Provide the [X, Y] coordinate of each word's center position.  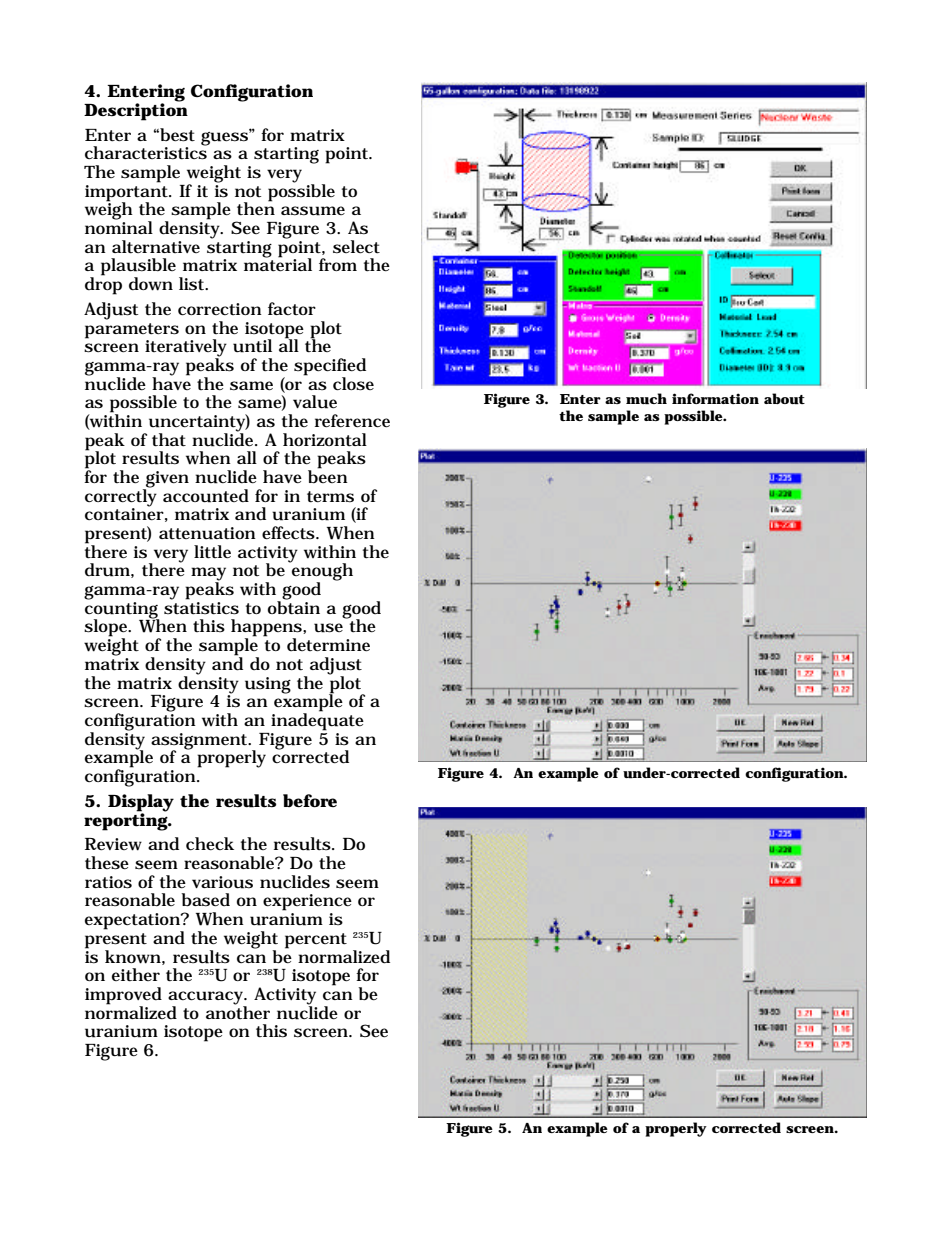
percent [316, 941]
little [212, 552]
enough [321, 572]
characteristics [147, 152]
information [715, 398]
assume [313, 211]
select [356, 247]
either [136, 975]
